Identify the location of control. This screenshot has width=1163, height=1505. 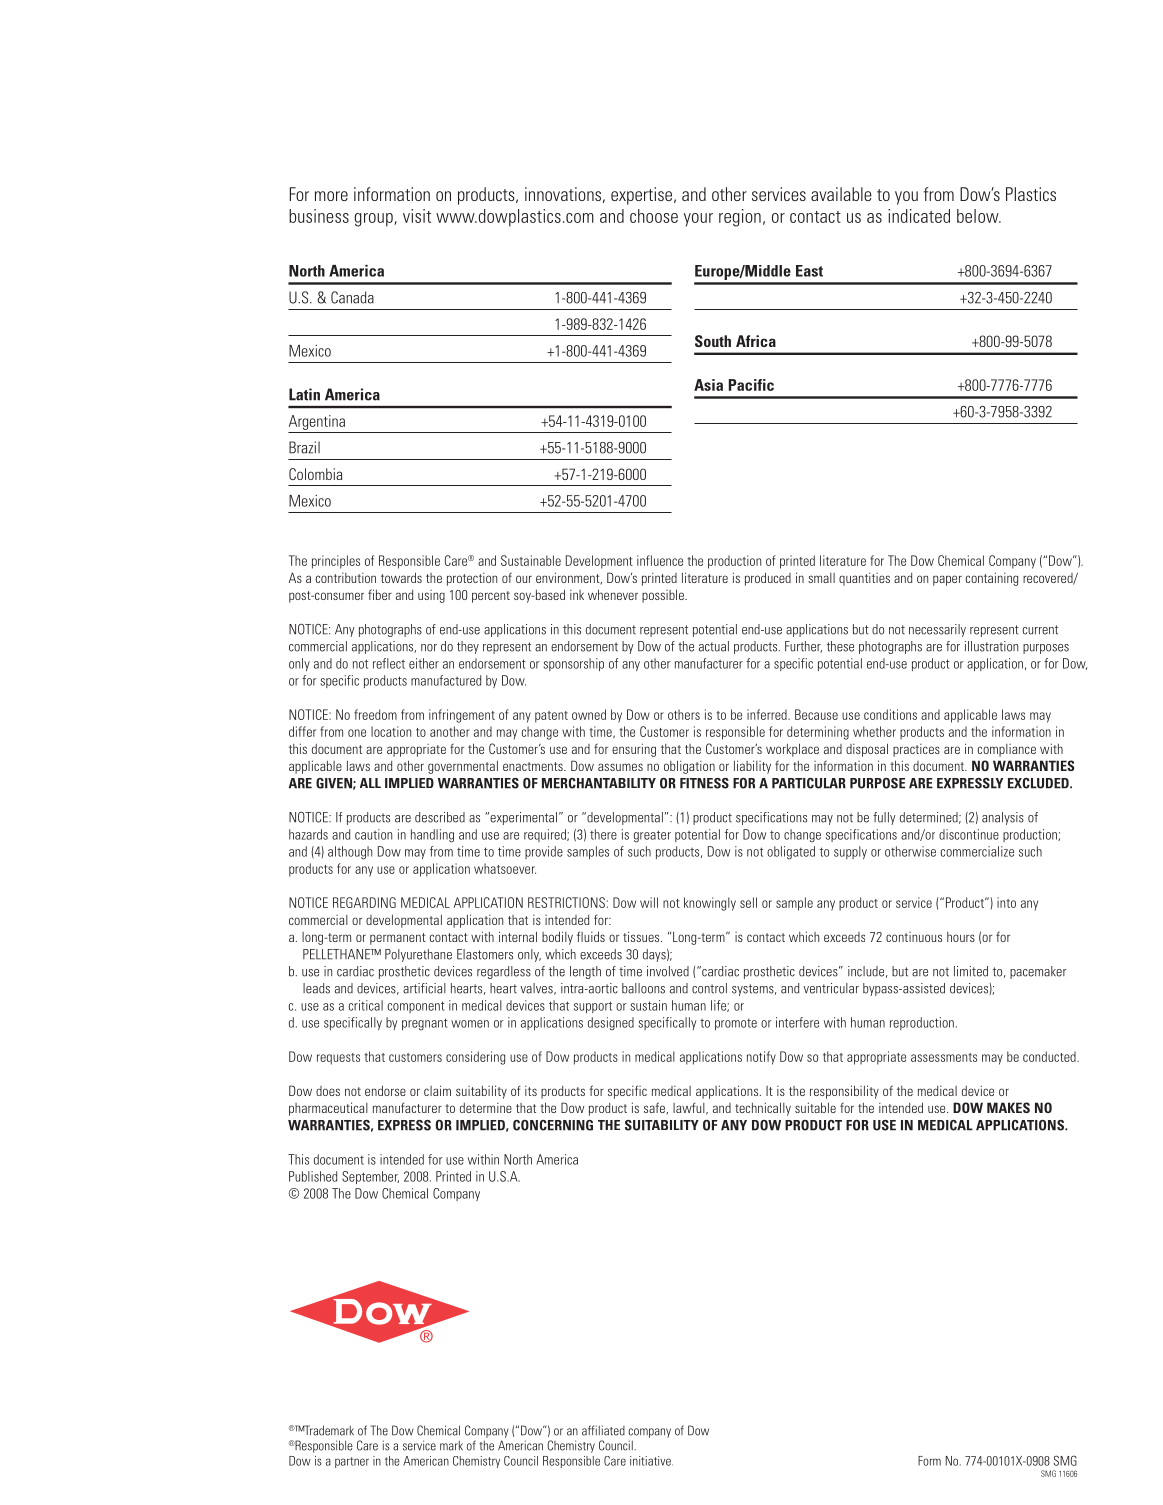
(709, 988).
